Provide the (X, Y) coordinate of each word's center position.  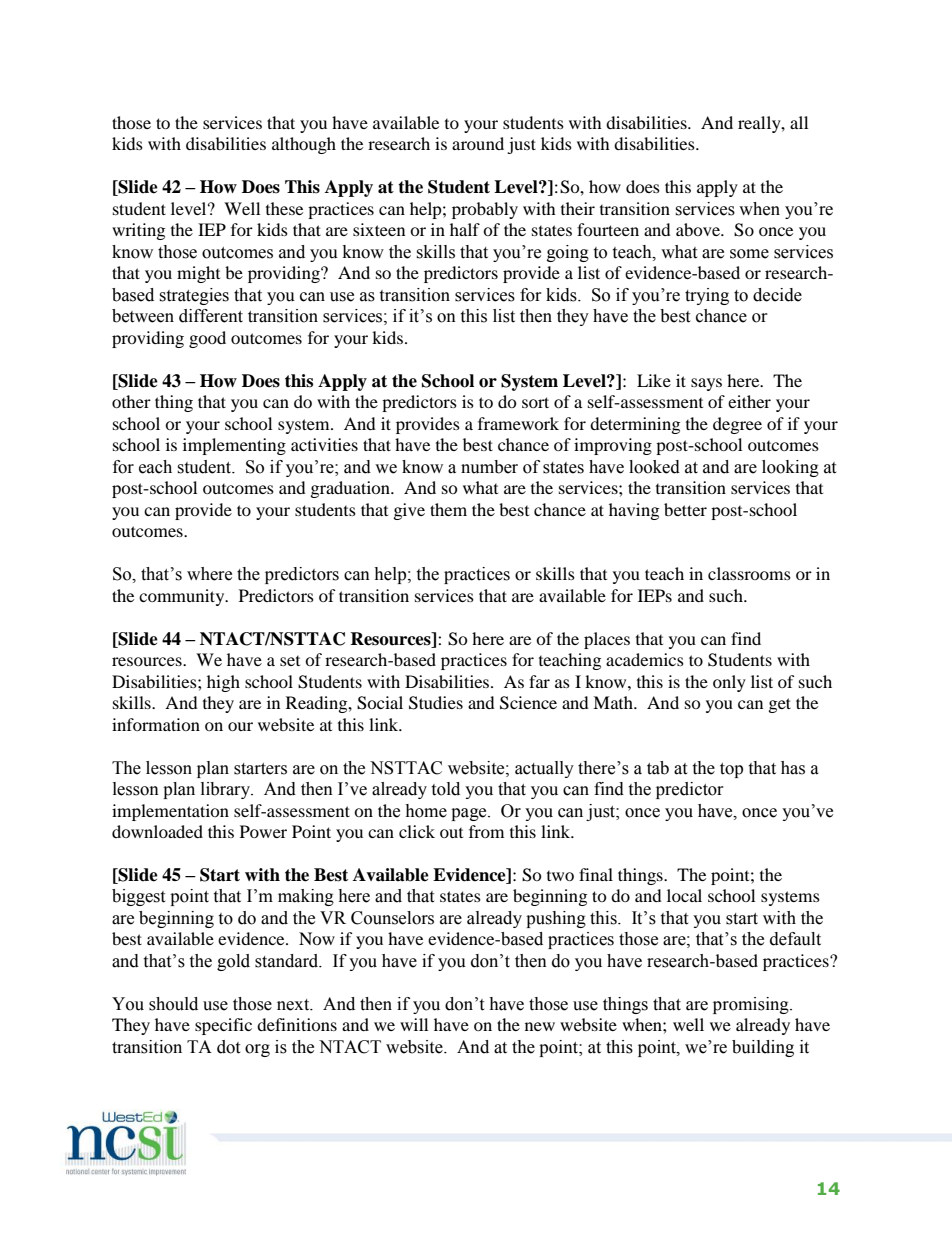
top (731, 770)
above (699, 229)
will (414, 1024)
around (478, 143)
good (207, 339)
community (183, 597)
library (227, 790)
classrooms (749, 573)
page (470, 814)
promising (752, 1005)
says (706, 384)
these (284, 208)
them (448, 509)
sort (535, 402)
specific (223, 1026)
